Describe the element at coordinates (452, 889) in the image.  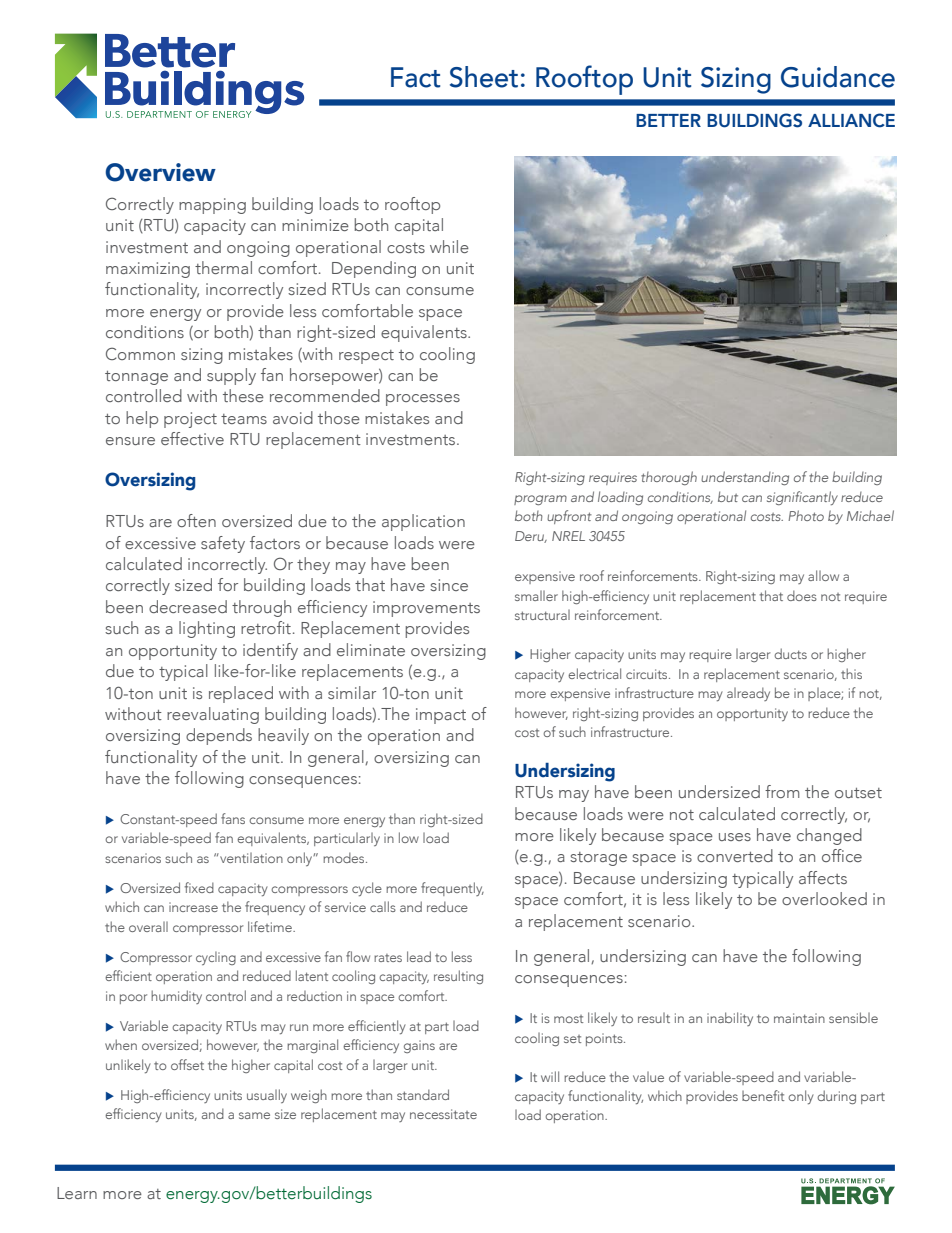
I see `frequently` at that location.
